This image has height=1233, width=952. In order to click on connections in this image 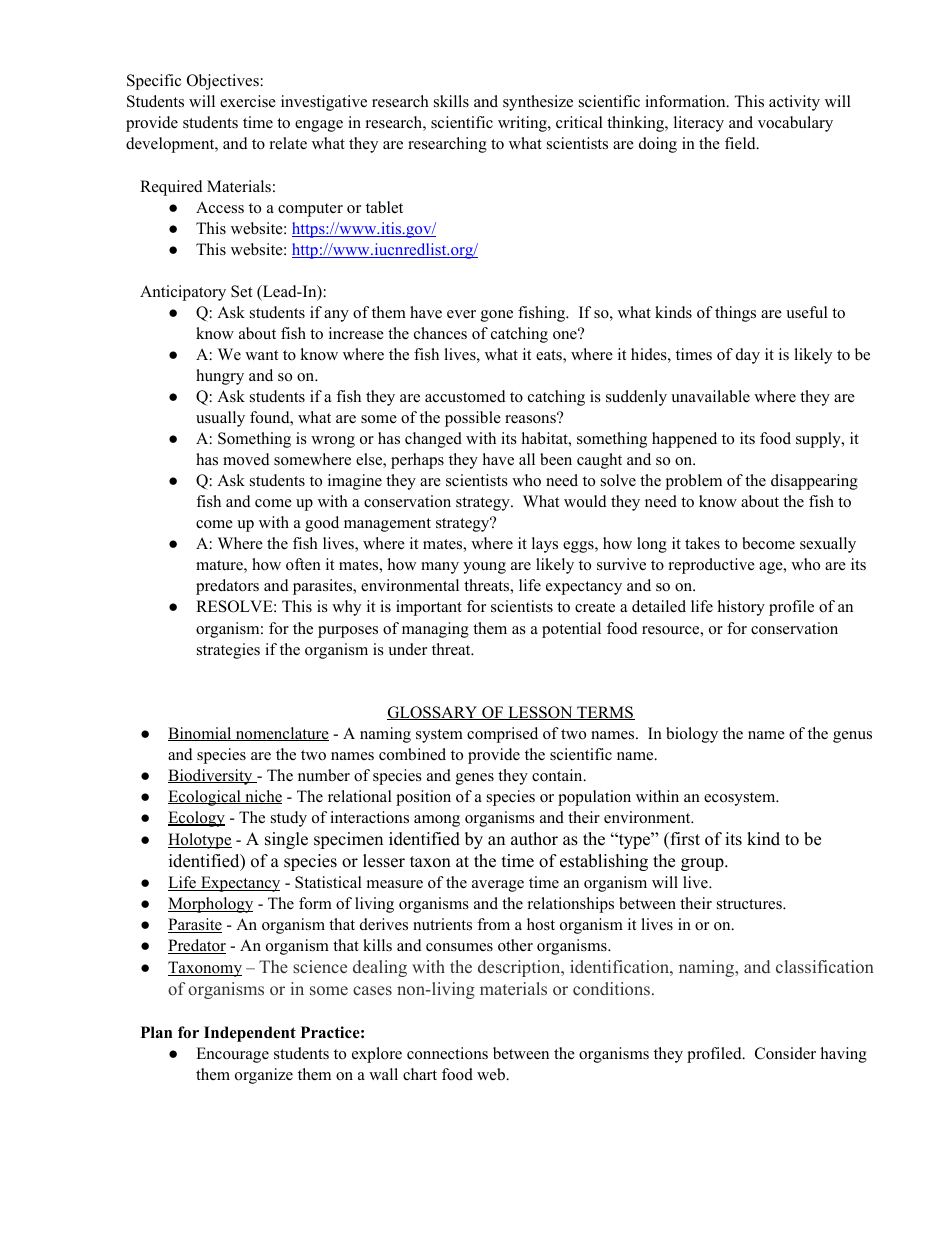, I will do `click(447, 1053)`.
